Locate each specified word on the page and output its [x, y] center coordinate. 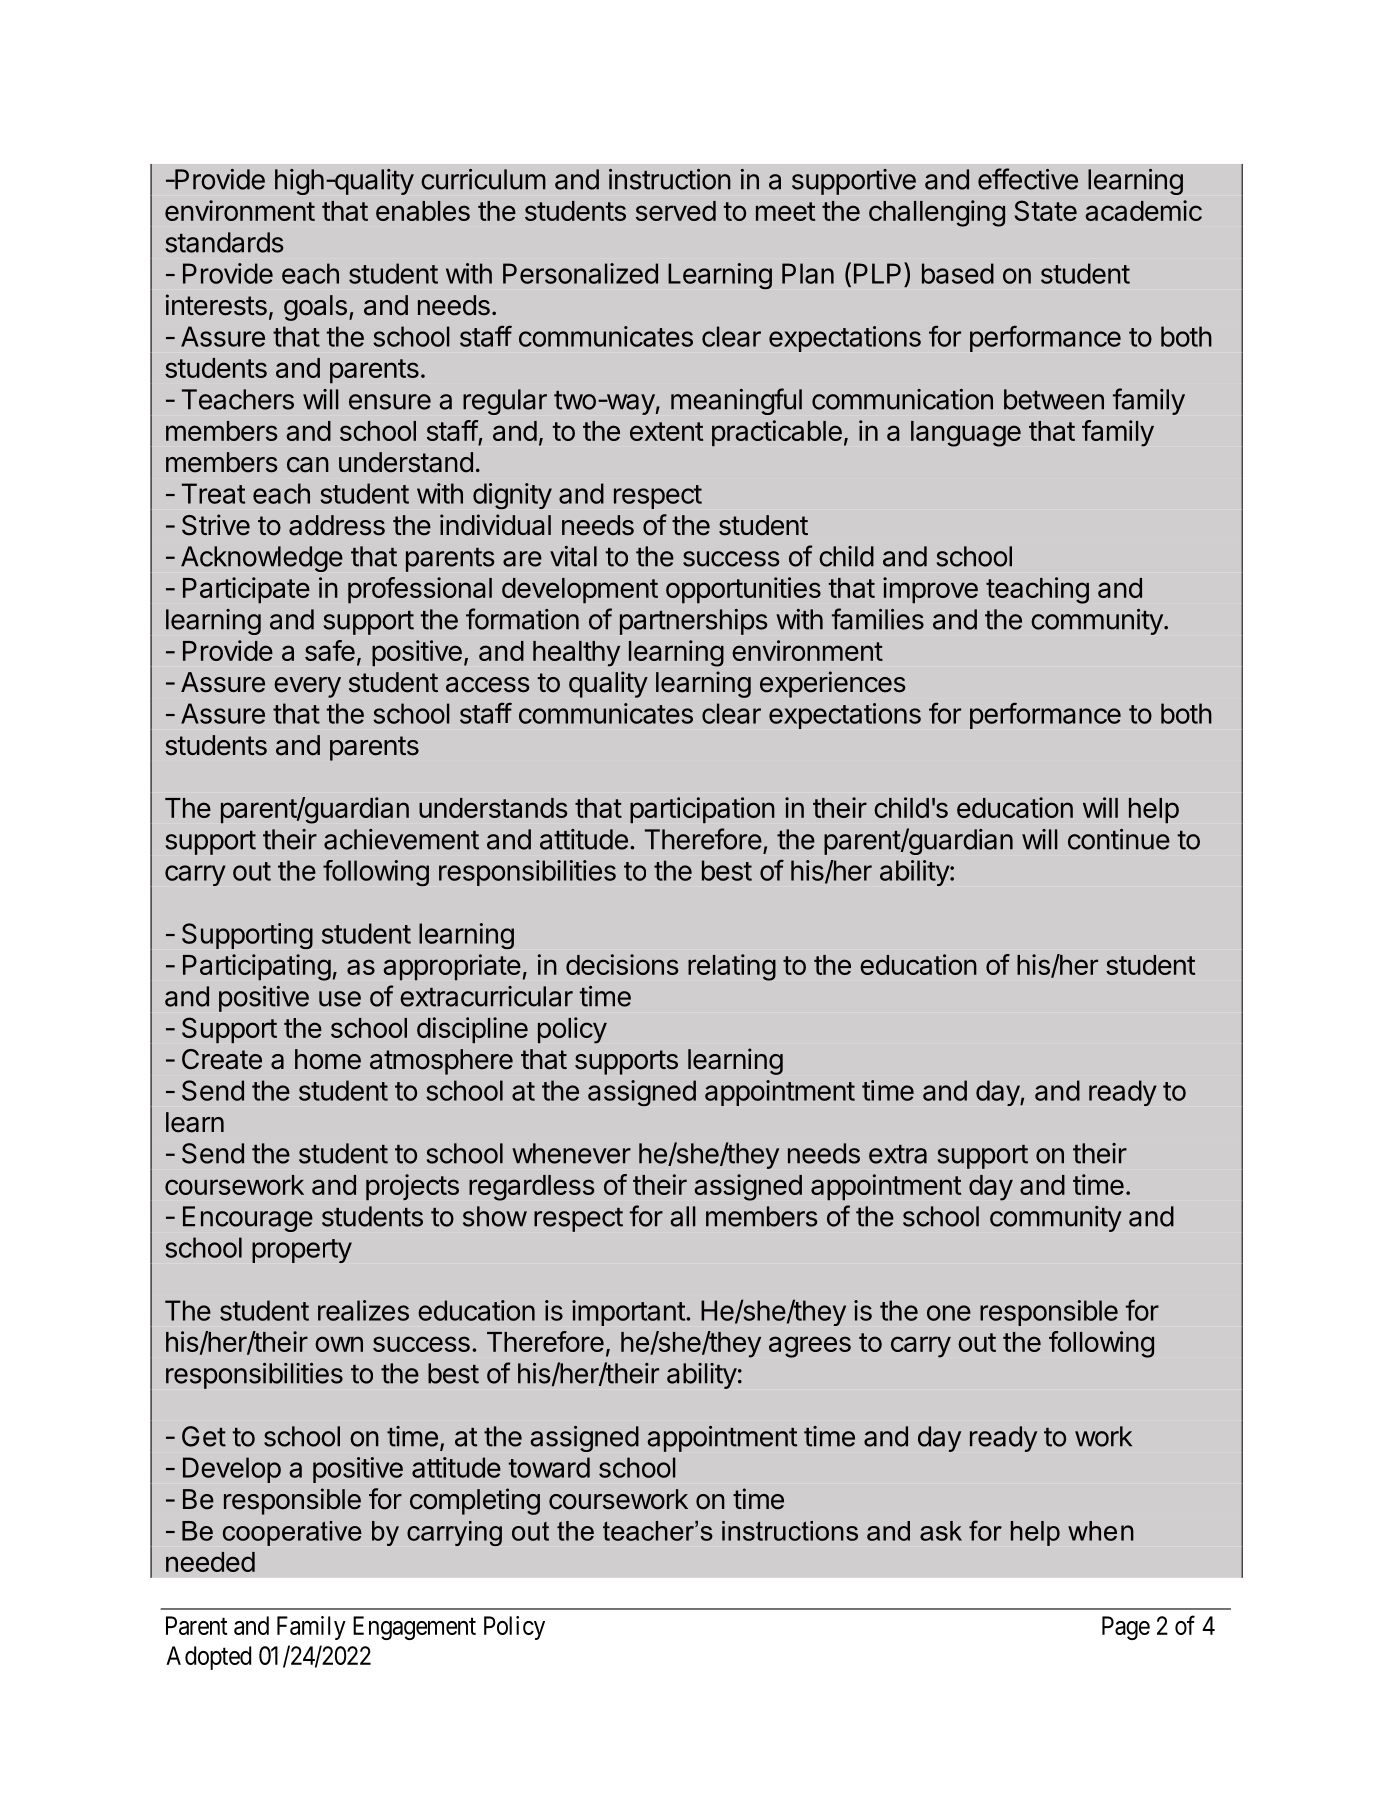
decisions [622, 964]
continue [1119, 839]
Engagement [414, 1628]
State [1046, 210]
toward [549, 1467]
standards [224, 242]
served [676, 211]
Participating [257, 967]
